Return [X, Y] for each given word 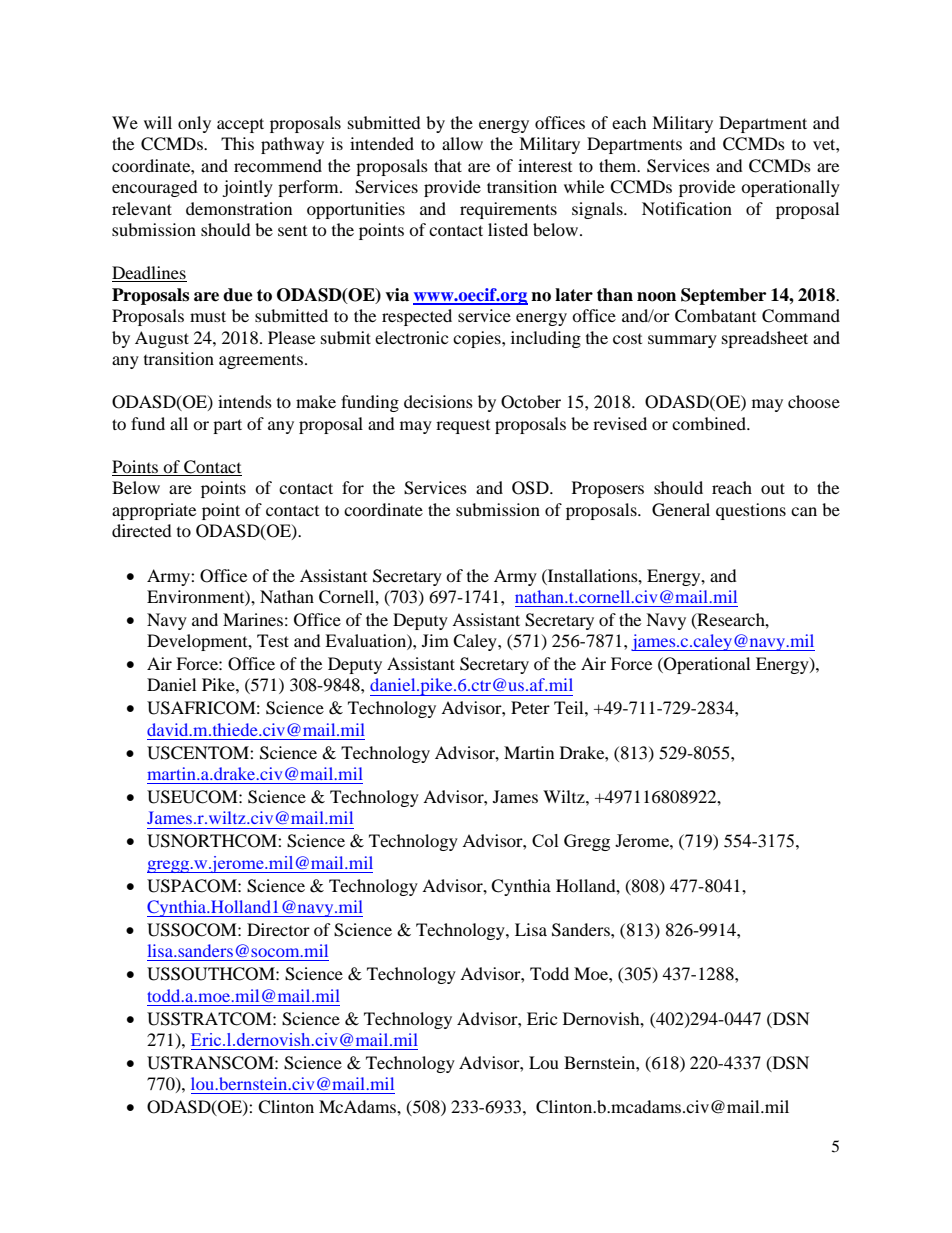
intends [245, 401]
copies [478, 339]
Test [273, 640]
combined [710, 423]
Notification [687, 208]
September [723, 296]
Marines [253, 619]
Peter [530, 707]
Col [545, 840]
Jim [435, 640]
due [238, 295]
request [463, 427]
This [237, 143]
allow [462, 143]
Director [278, 929]
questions [751, 511]
